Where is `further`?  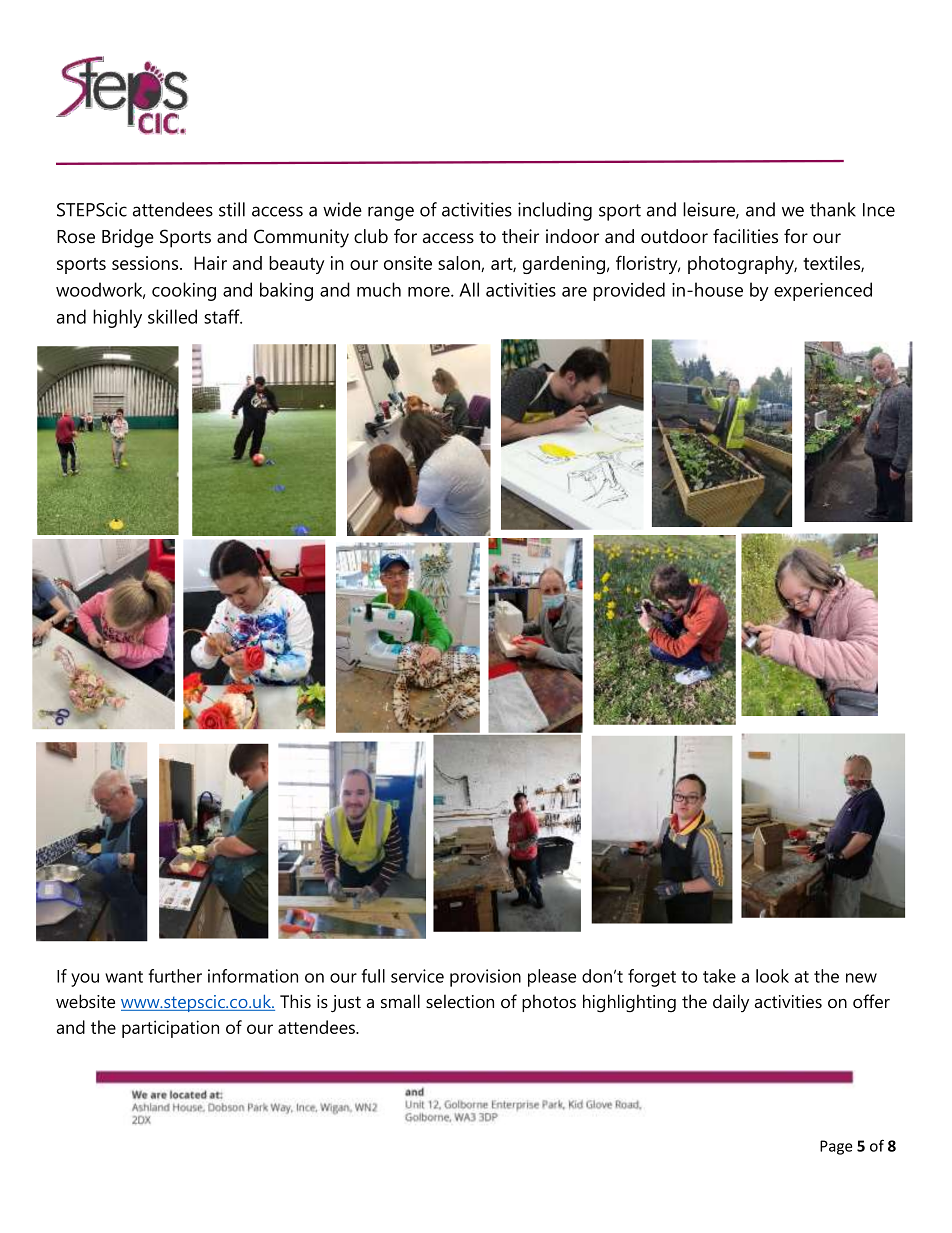
further is located at coordinates (175, 976).
